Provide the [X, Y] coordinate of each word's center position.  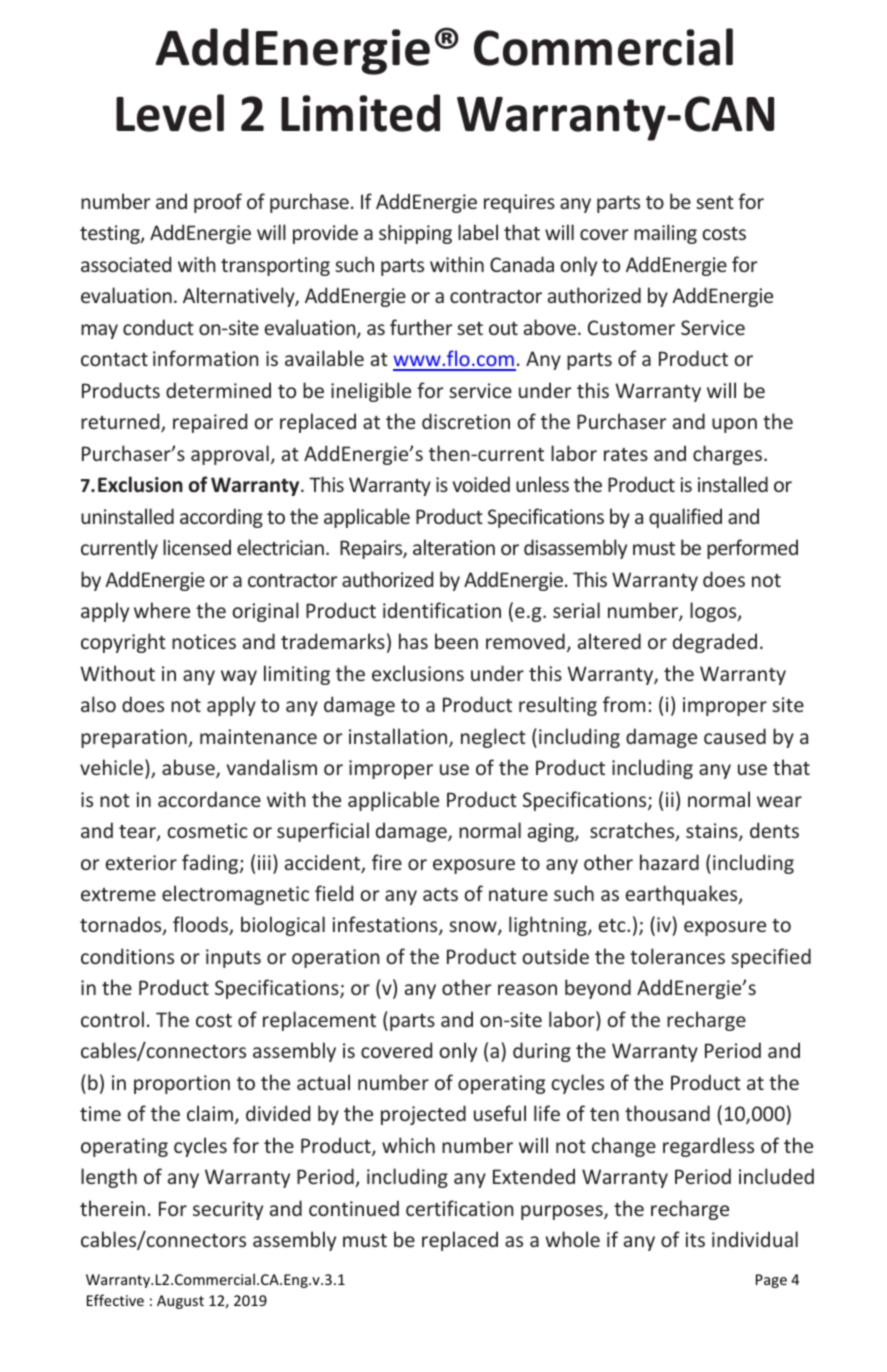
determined [218, 390]
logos [714, 612]
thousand [667, 1113]
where [162, 610]
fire [387, 862]
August [180, 1302]
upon [734, 425]
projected [423, 1115]
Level [170, 113]
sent [715, 202]
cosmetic [207, 830]
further [421, 327]
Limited [360, 113]
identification [442, 610]
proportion [182, 1084]
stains [713, 832]
